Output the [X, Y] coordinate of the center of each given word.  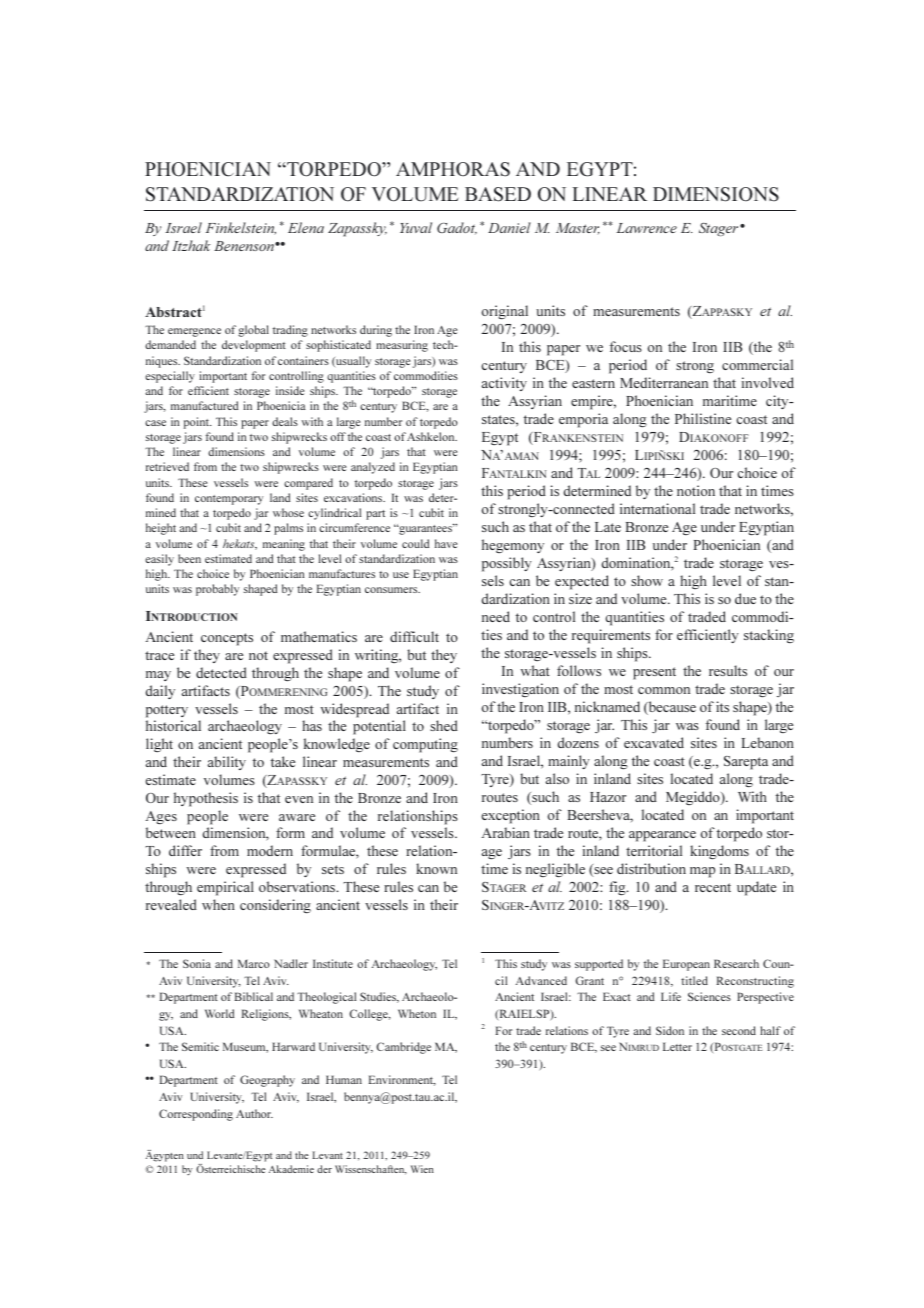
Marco [254, 963]
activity [504, 384]
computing [425, 745]
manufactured [204, 405]
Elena [306, 227]
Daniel [509, 227]
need [496, 616]
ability [227, 763]
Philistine [703, 418]
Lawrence [647, 228]
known [436, 868]
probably [217, 590]
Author [254, 1113]
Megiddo [694, 798]
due [745, 598]
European [686, 965]
